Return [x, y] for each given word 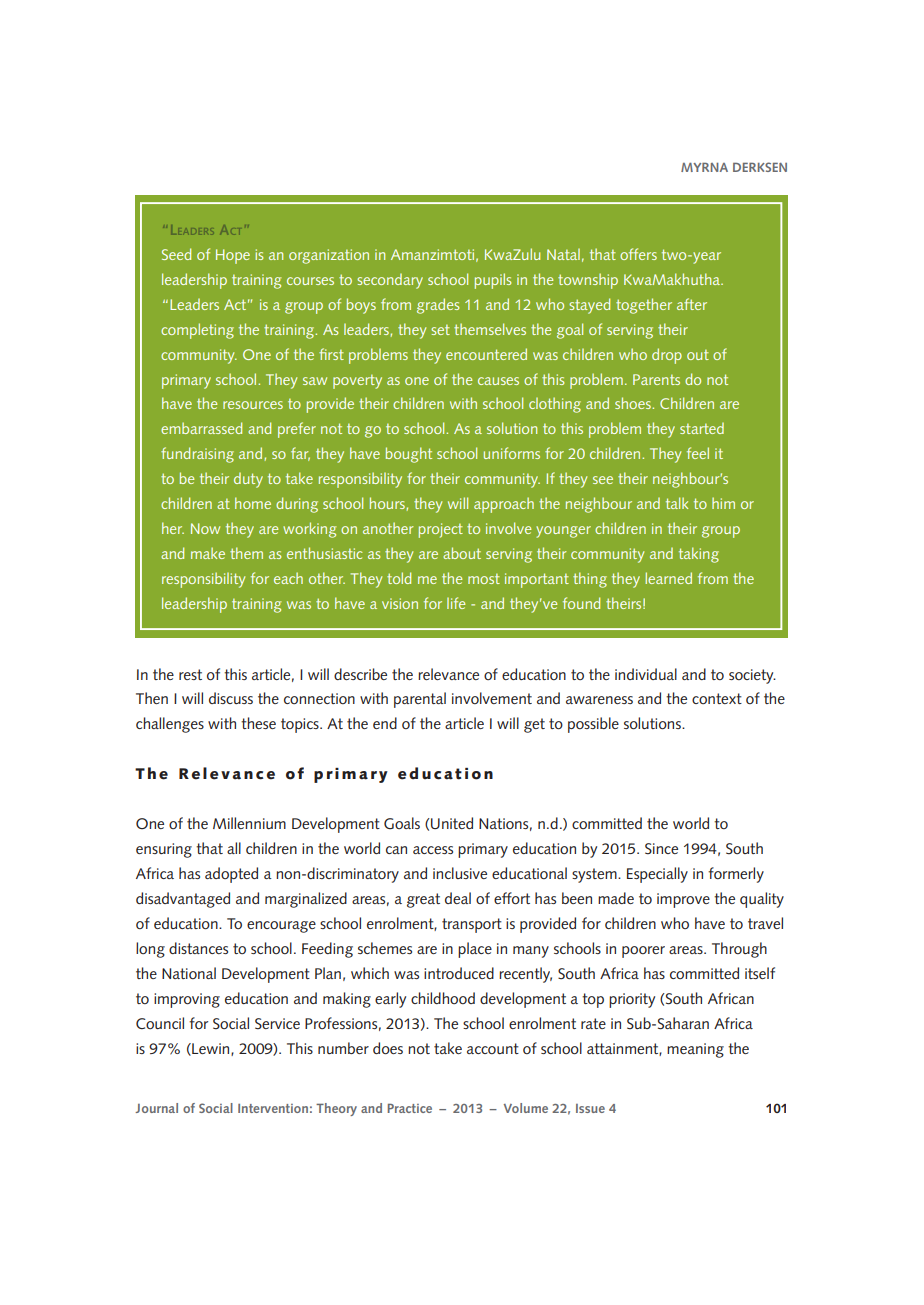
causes [498, 381]
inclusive [460, 873]
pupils [493, 281]
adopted [231, 875]
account [493, 1048]
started [702, 428]
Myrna [704, 167]
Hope [233, 256]
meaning [695, 1050]
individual [646, 674]
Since [661, 848]
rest [190, 674]
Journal [156, 1108]
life [456, 603]
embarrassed [201, 428]
